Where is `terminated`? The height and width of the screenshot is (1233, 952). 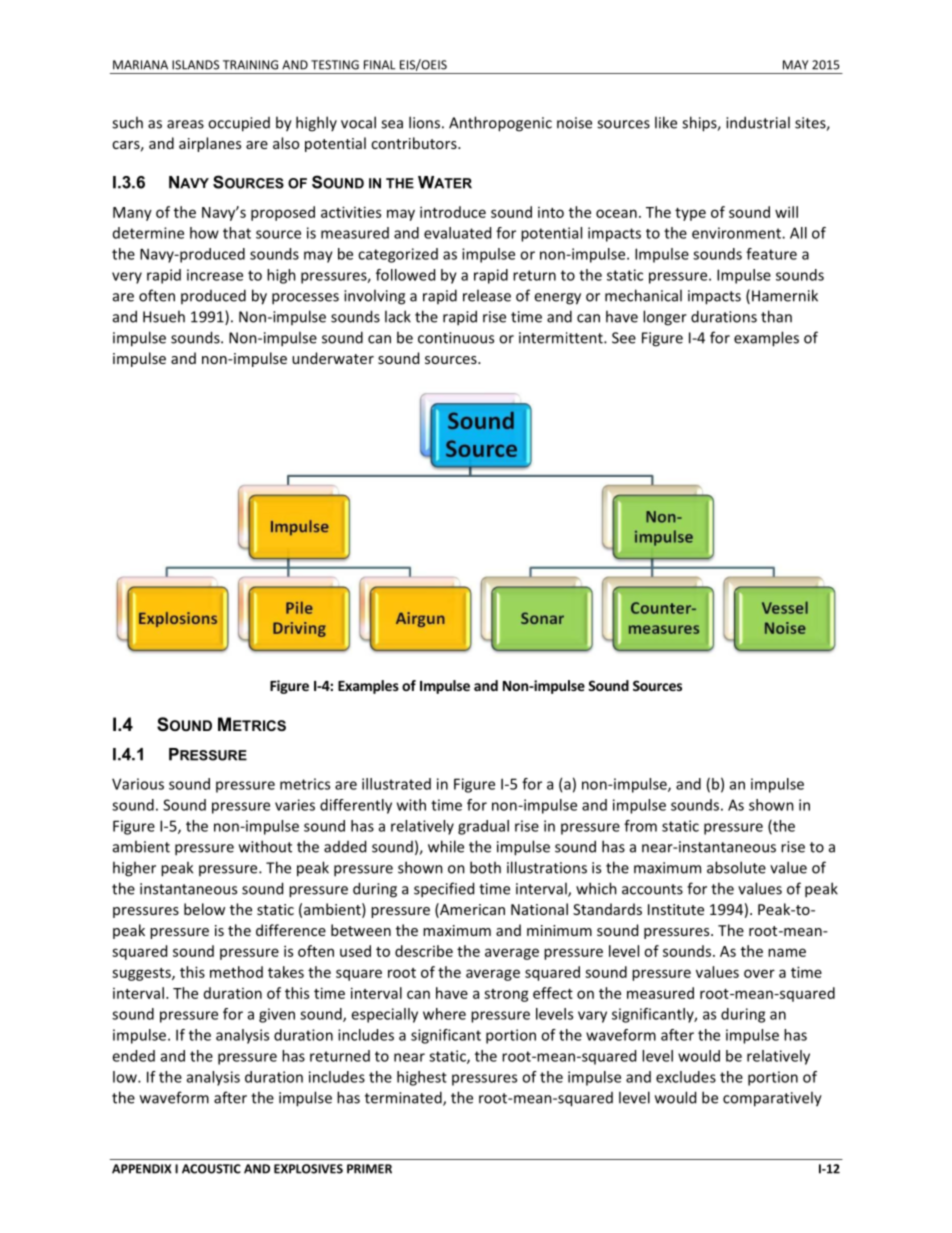 terminated is located at coordinates (404, 1098).
